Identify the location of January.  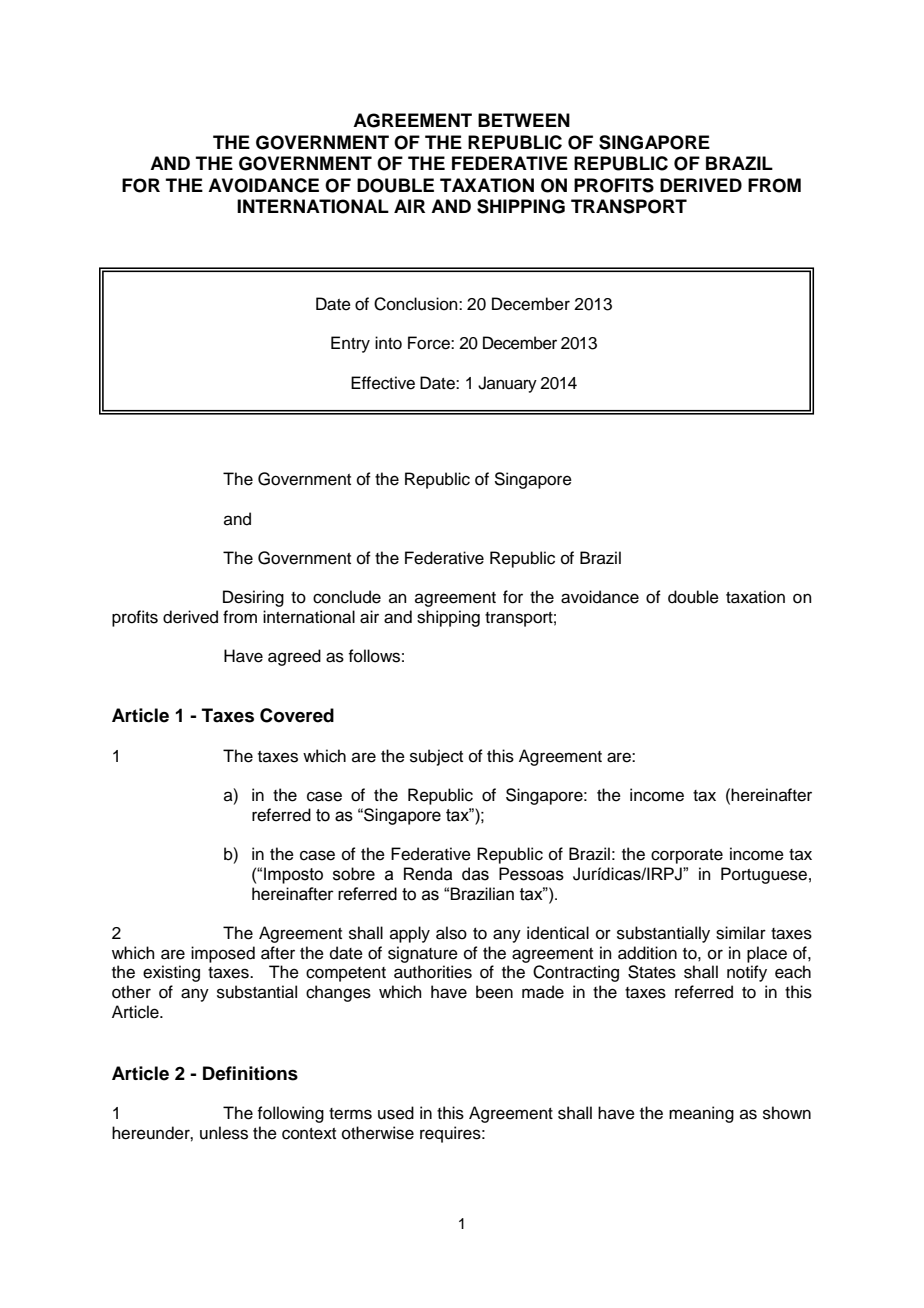
(507, 384).
